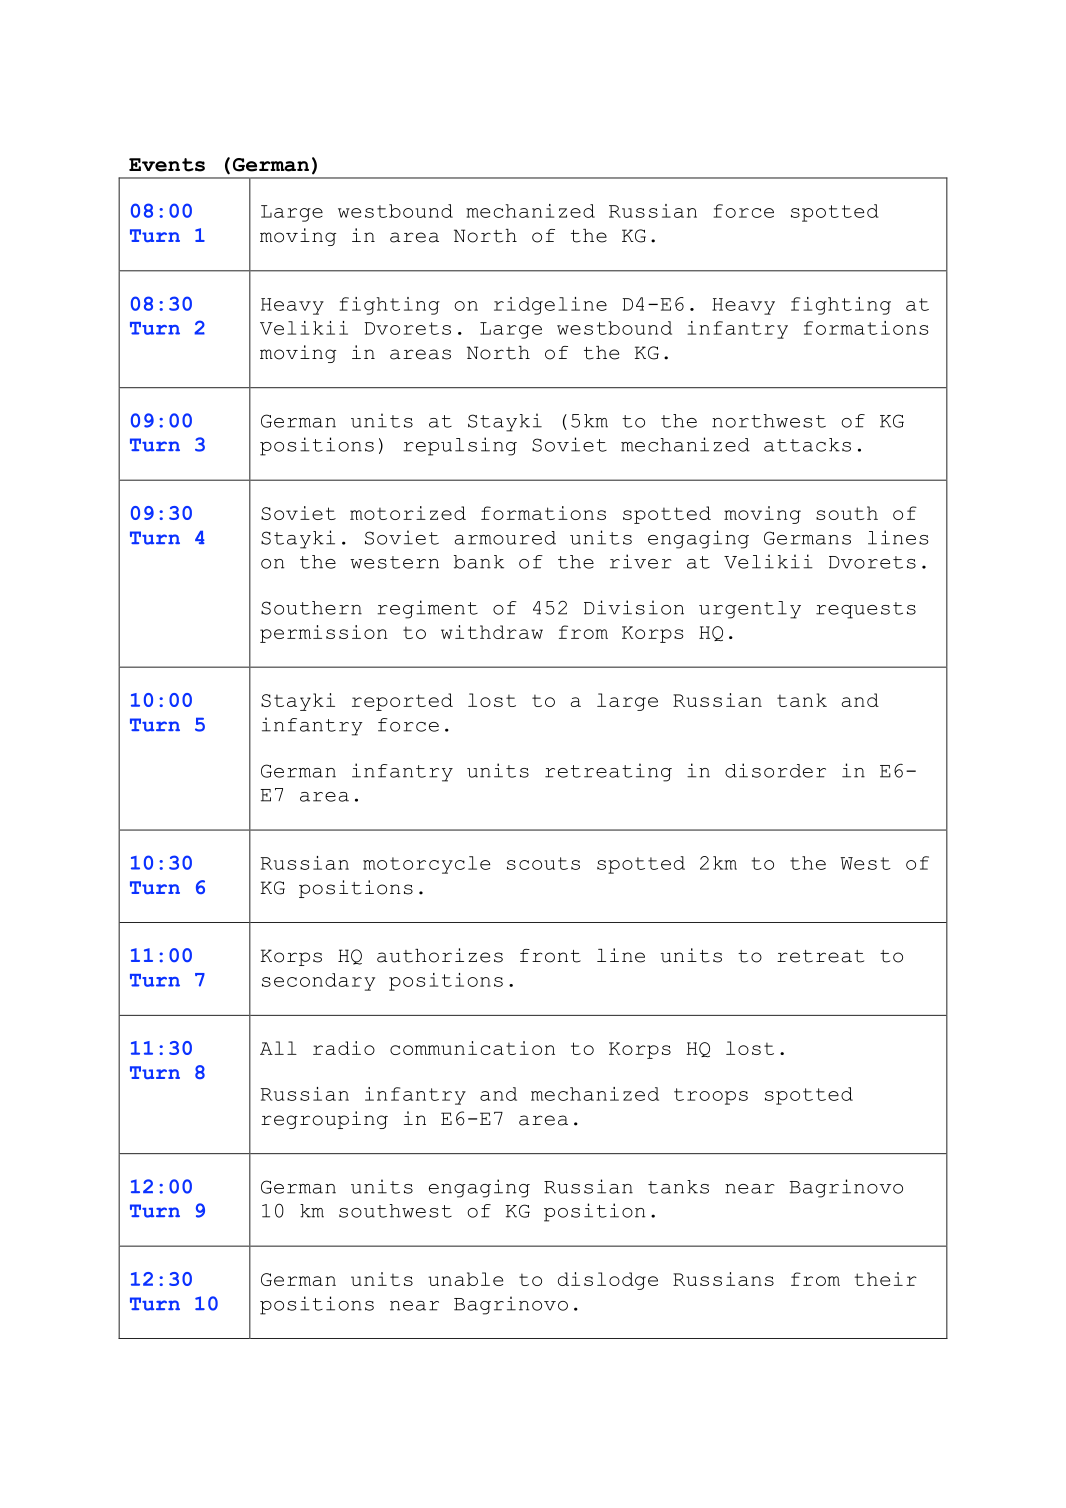 This page has height=1508, width=1066. Describe the element at coordinates (807, 445) in the page. I see `attacks` at that location.
